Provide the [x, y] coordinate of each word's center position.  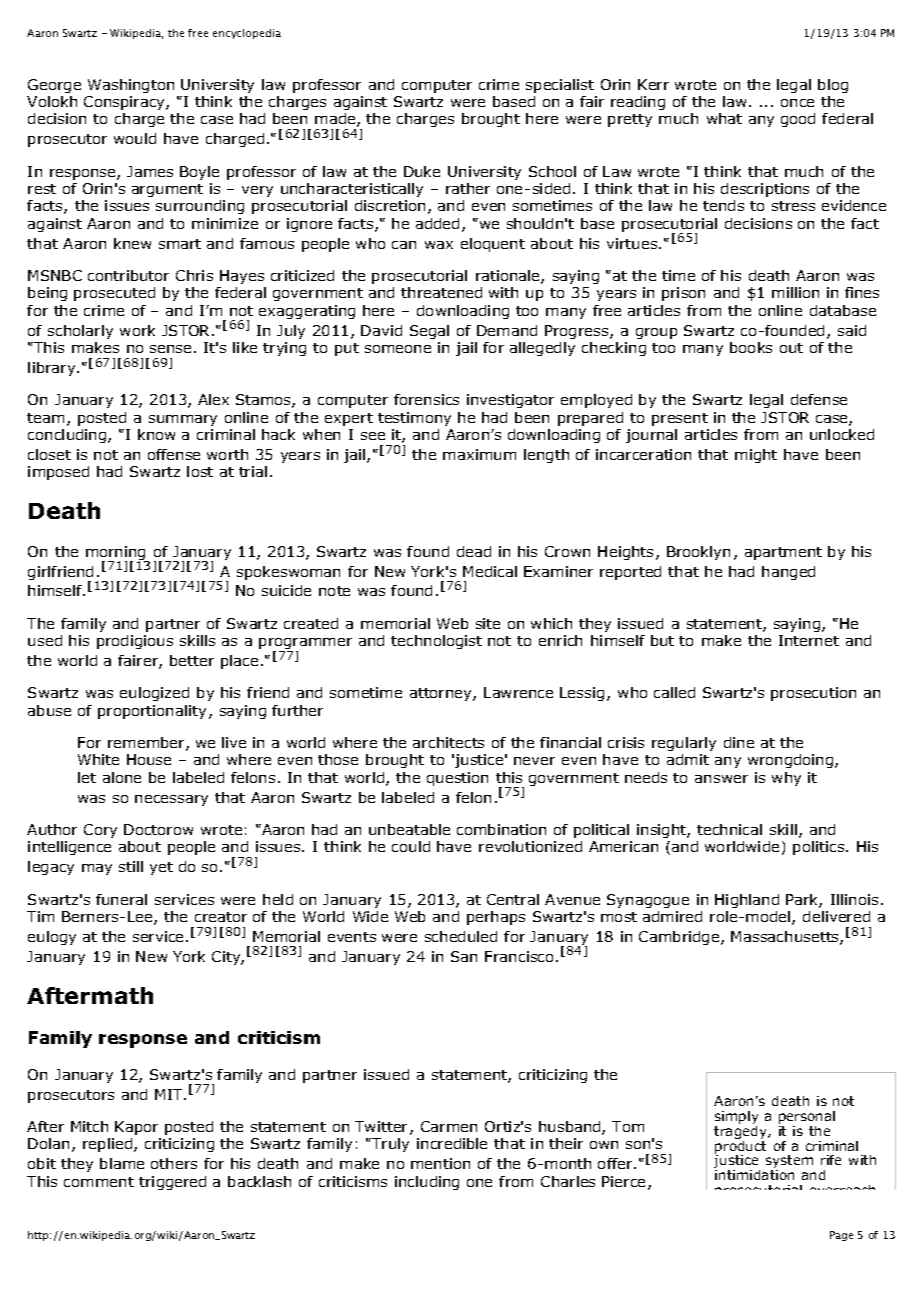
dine [739, 742]
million [795, 292]
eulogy [52, 938]
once [797, 103]
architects [448, 742]
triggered [172, 1183]
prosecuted [114, 294]
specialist [560, 86]
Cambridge [680, 938]
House [149, 759]
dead [474, 551]
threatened [441, 292]
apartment [783, 553]
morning [117, 554]
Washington [131, 86]
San [464, 956]
